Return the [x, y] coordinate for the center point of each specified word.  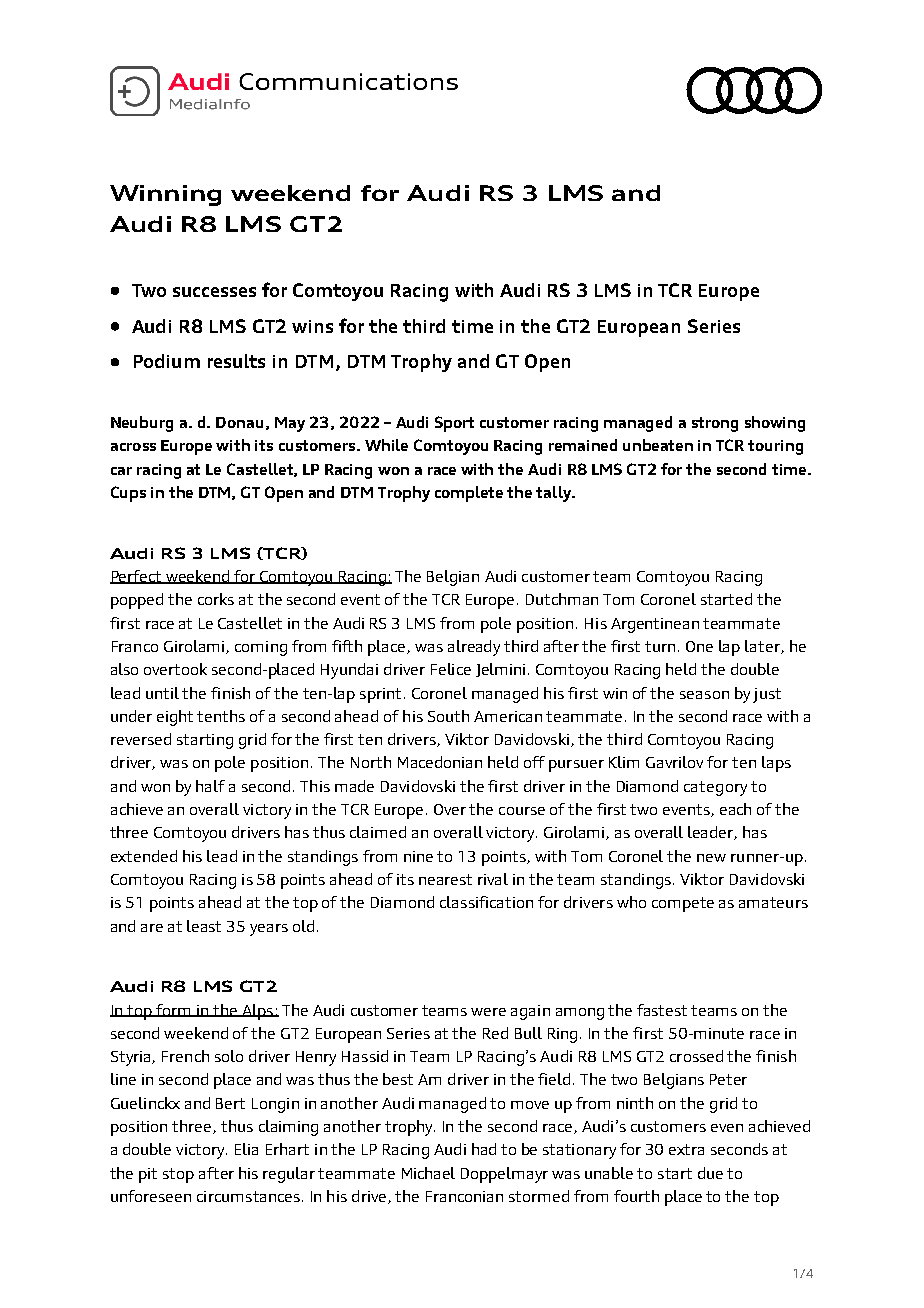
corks [216, 599]
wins [312, 326]
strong [715, 424]
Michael [428, 1173]
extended [144, 856]
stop [178, 1175]
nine [418, 856]
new [711, 858]
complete [469, 494]
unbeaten [658, 445]
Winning [165, 195]
